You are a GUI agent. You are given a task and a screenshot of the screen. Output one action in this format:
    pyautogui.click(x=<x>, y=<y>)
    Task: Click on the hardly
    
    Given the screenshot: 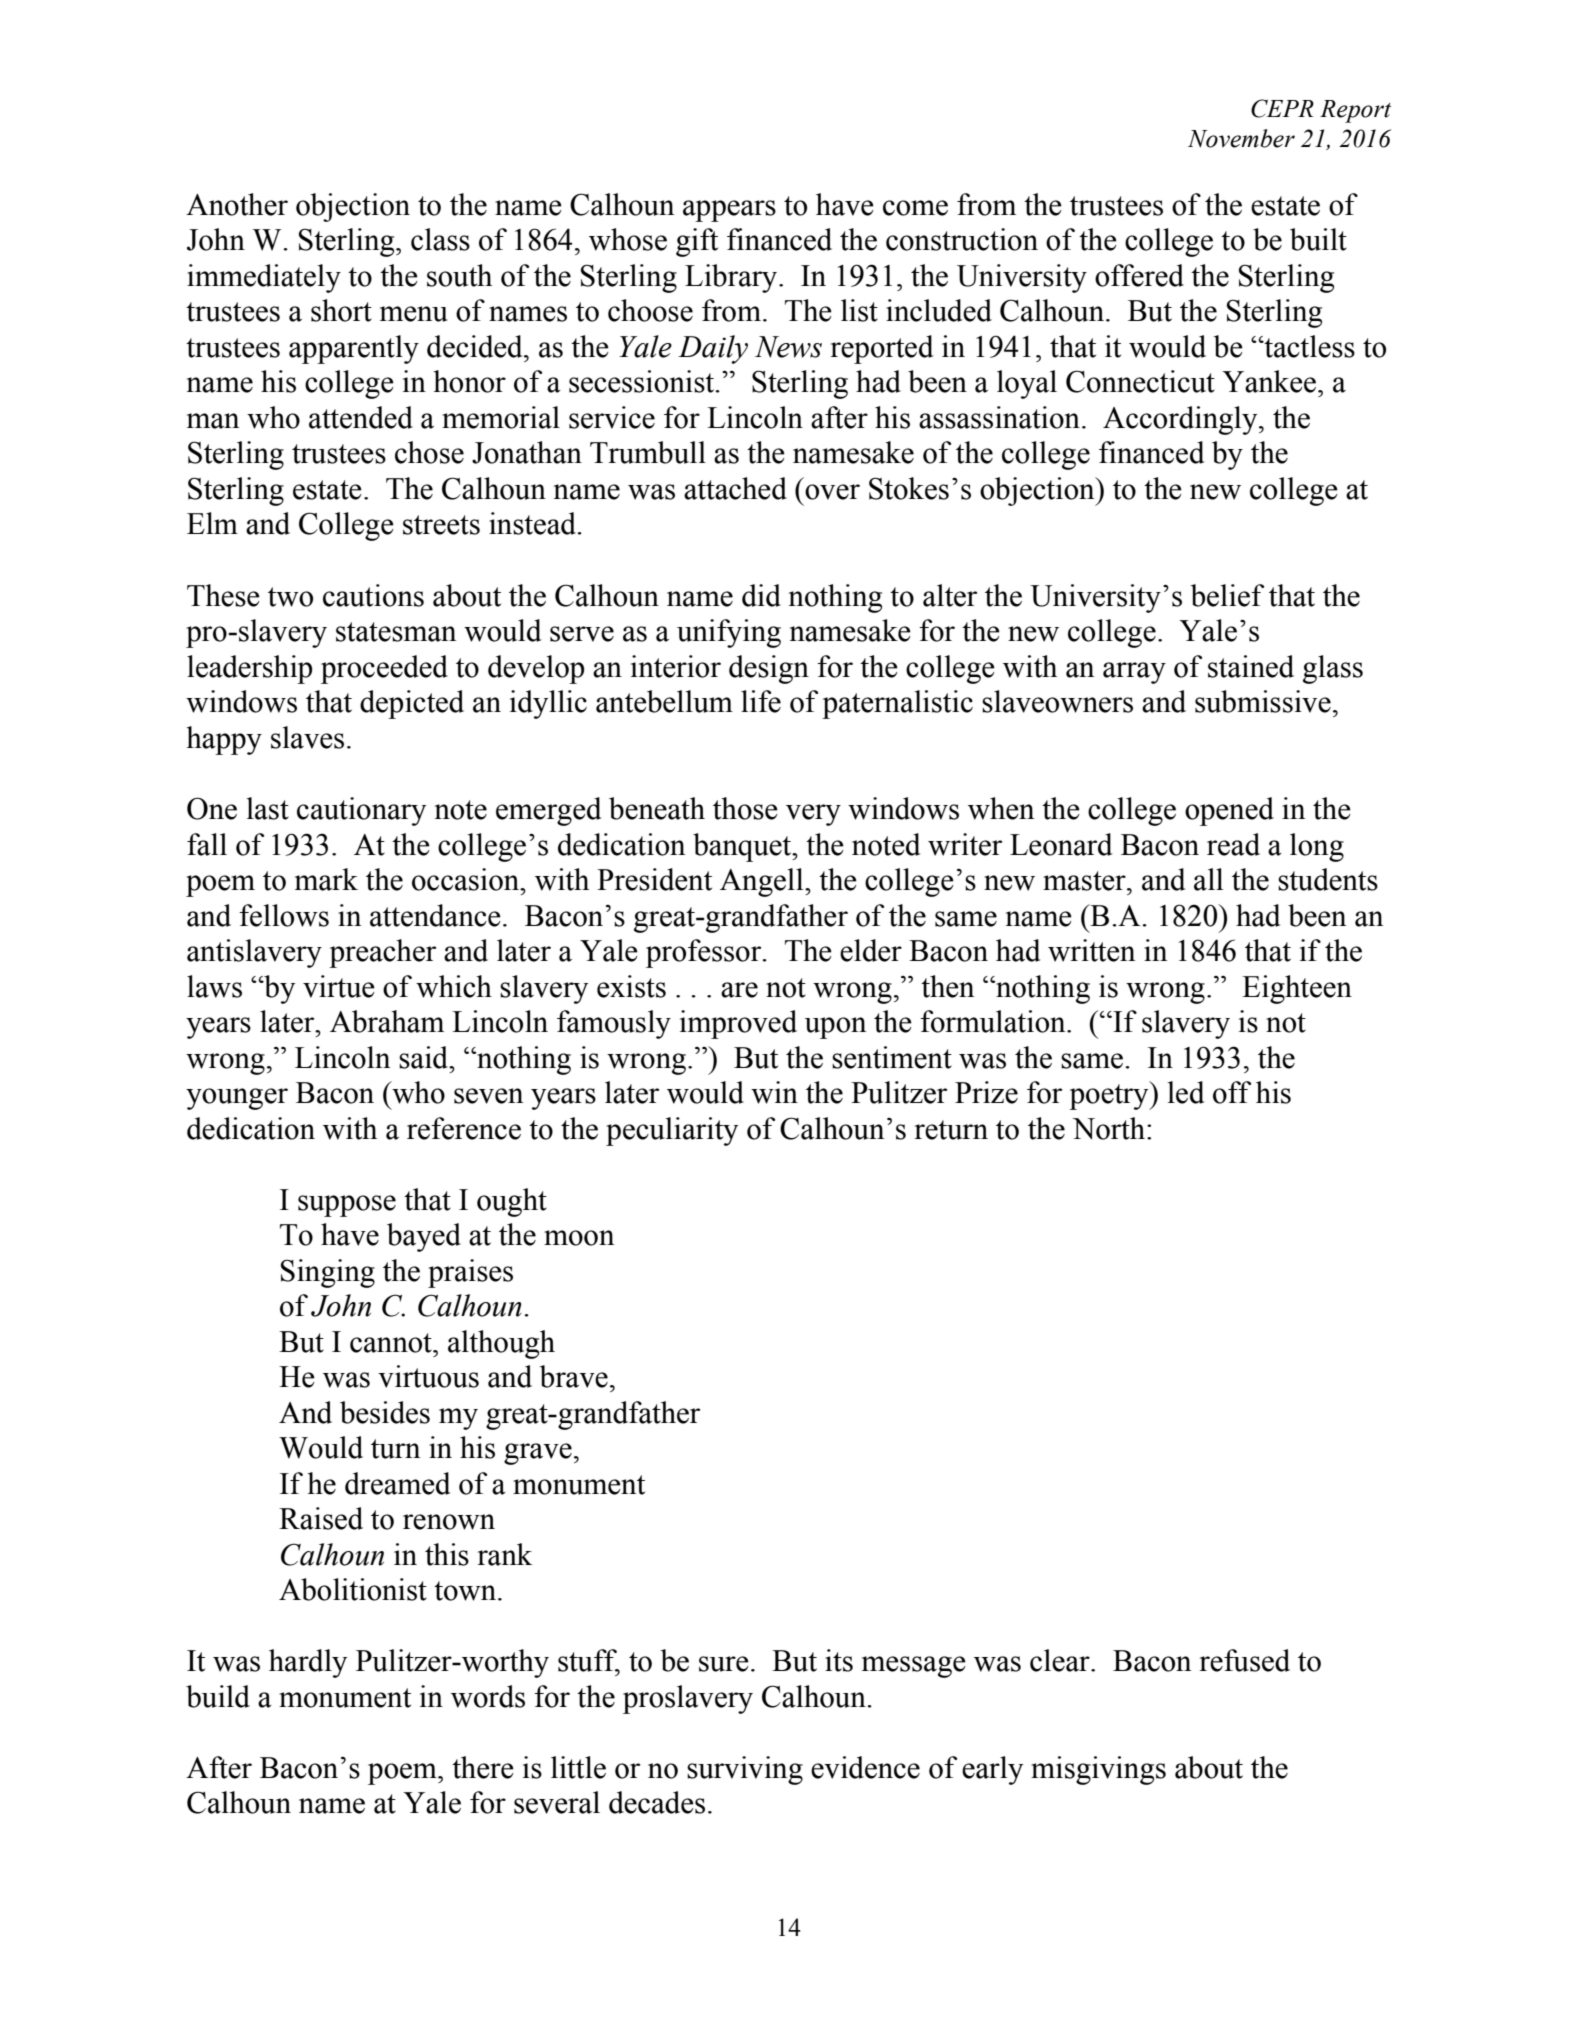 What is the action you would take?
    pyautogui.click(x=308, y=1663)
